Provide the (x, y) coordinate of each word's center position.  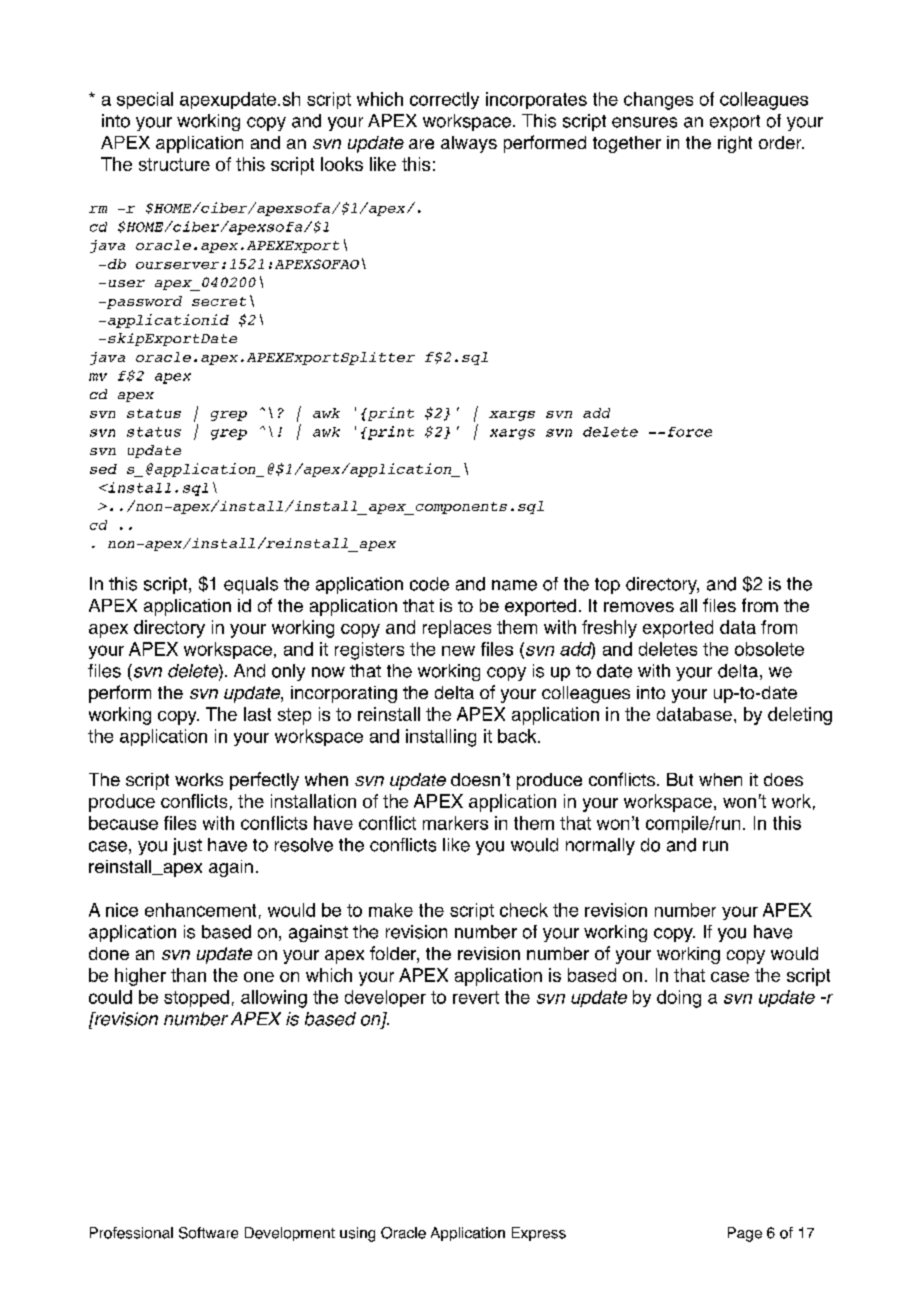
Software (208, 1233)
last (257, 714)
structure (174, 164)
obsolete (769, 649)
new (458, 651)
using (357, 1234)
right (735, 144)
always (469, 144)
